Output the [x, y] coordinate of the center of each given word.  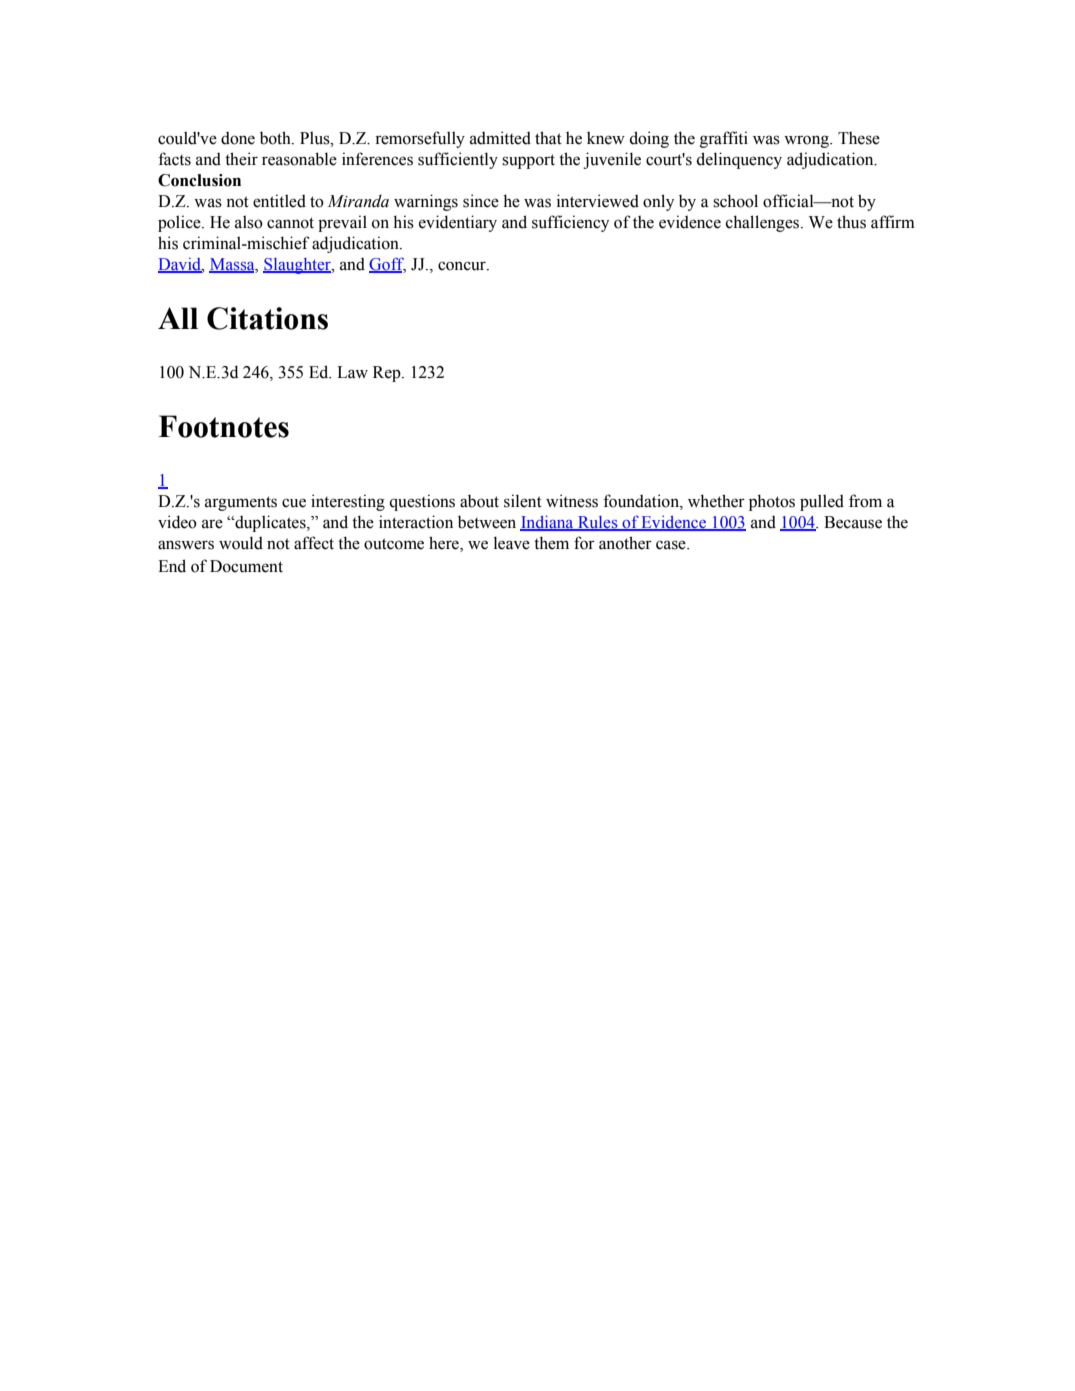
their [241, 159]
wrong [807, 141]
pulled [822, 502]
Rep [388, 374]
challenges [764, 223]
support [528, 161]
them [551, 543]
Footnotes [224, 426]
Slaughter [298, 266]
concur [463, 266]
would [241, 543]
